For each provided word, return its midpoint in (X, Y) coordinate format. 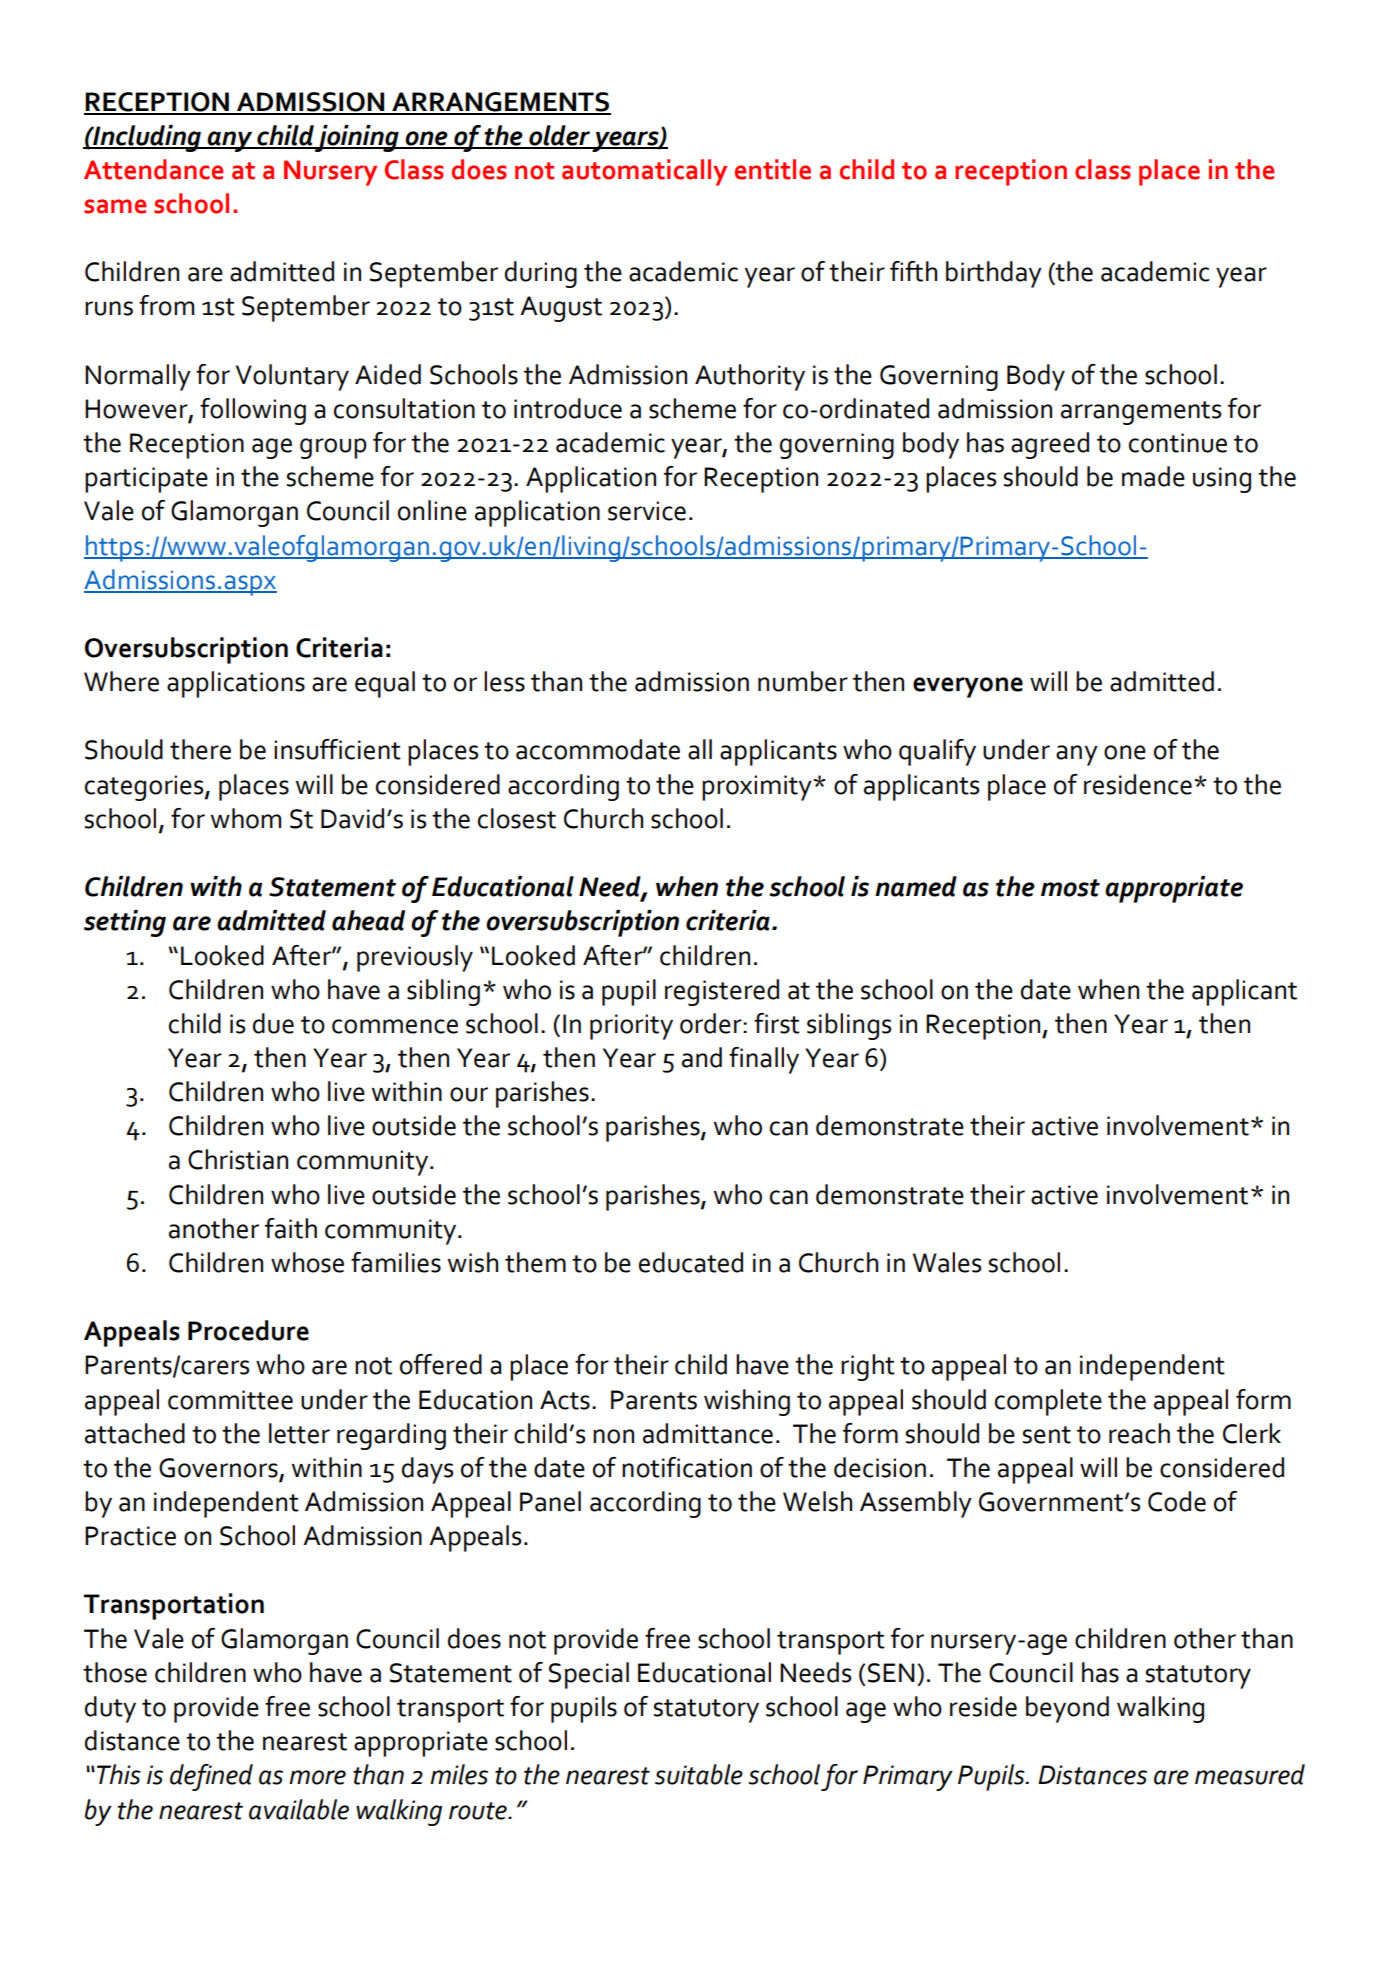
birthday (994, 274)
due (273, 1023)
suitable (699, 1774)
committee (230, 1400)
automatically (644, 172)
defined (211, 1777)
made (1153, 476)
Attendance (153, 169)
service (647, 511)
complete (1048, 1402)
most (1070, 888)
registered (722, 992)
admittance (708, 1433)
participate (146, 480)
